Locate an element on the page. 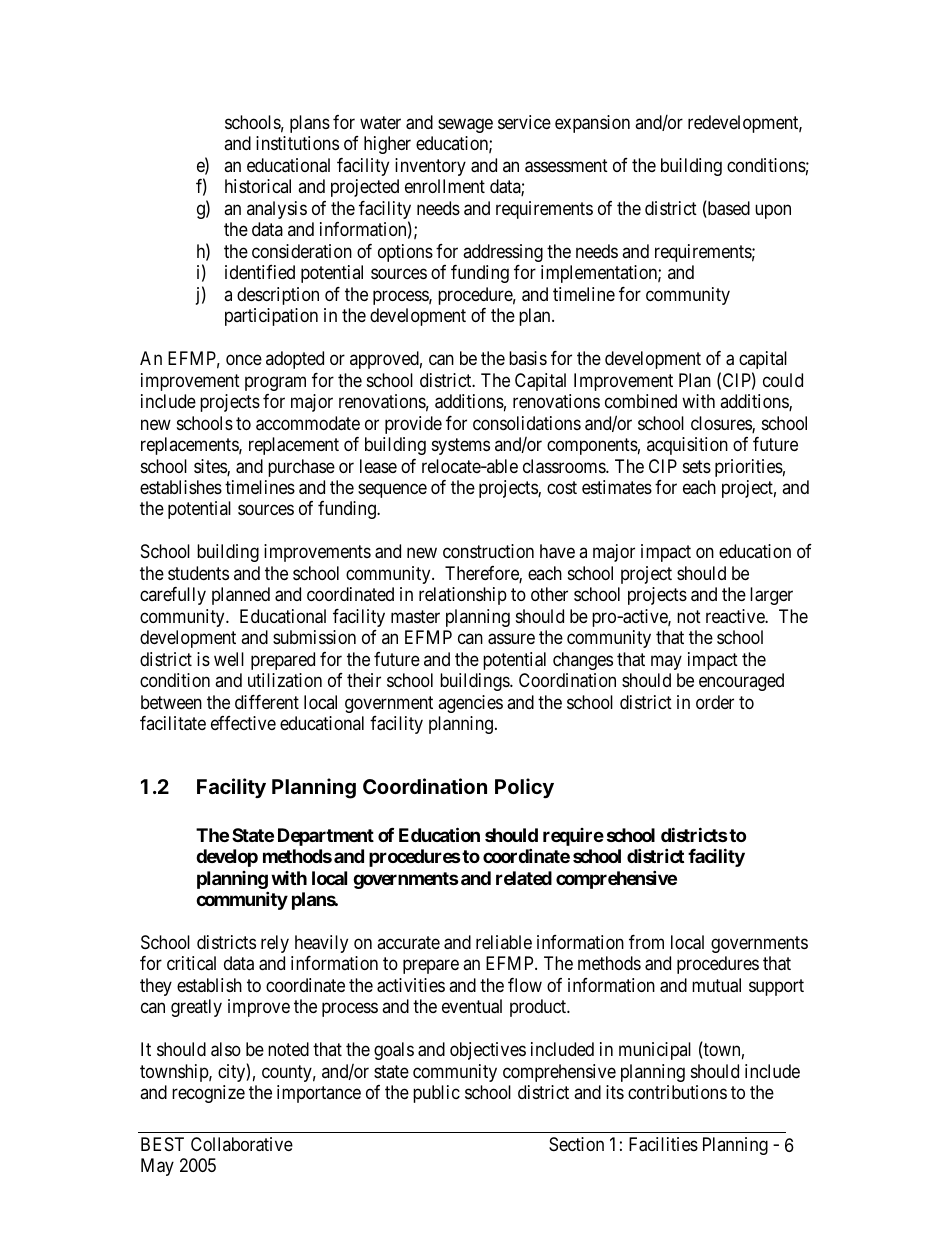  assure is located at coordinates (511, 639).
